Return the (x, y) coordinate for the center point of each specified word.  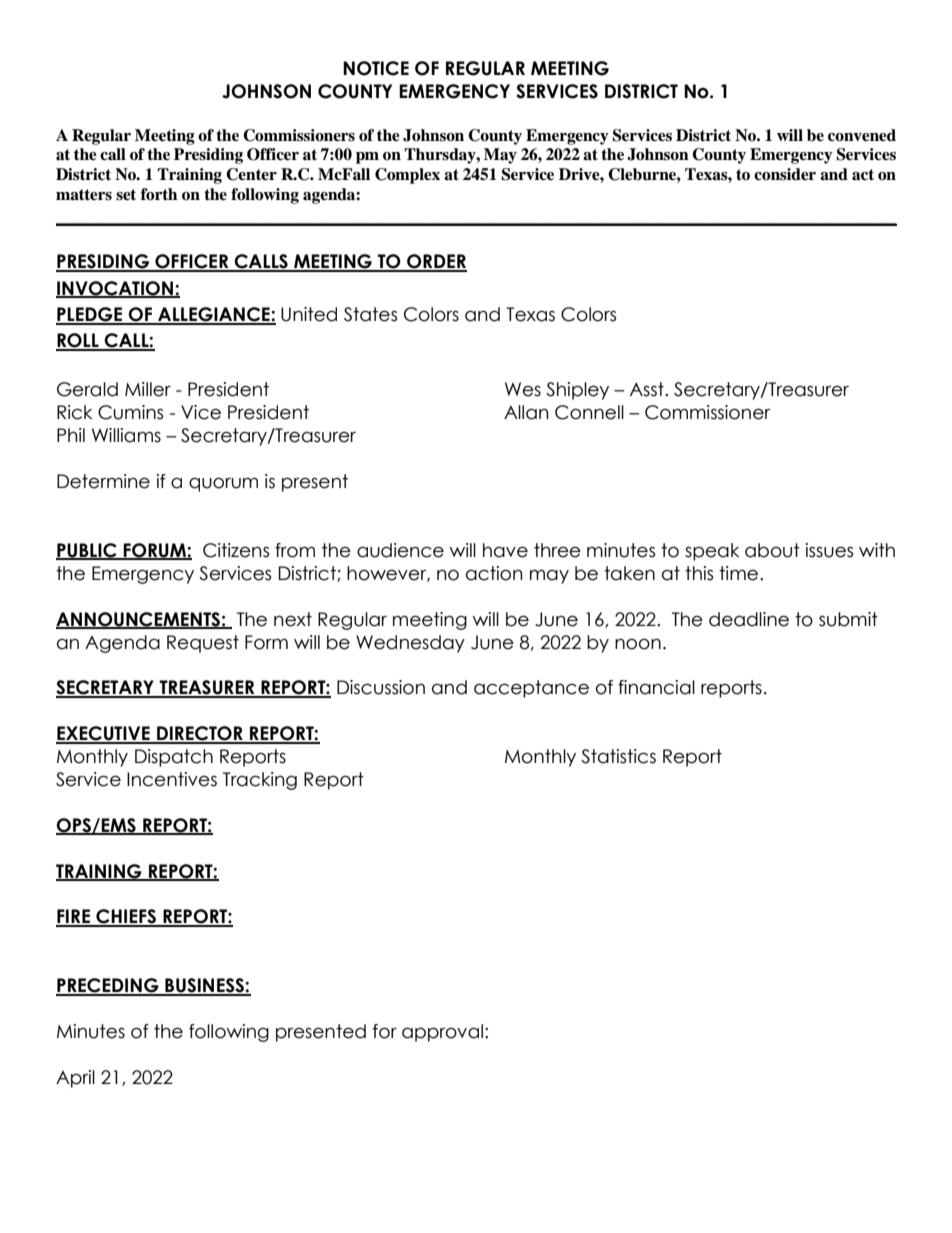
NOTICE (376, 68)
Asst (648, 389)
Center (251, 174)
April (75, 1079)
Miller (148, 389)
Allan (526, 412)
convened (862, 135)
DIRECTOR (200, 734)
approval (442, 1033)
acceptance (531, 689)
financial (656, 687)
